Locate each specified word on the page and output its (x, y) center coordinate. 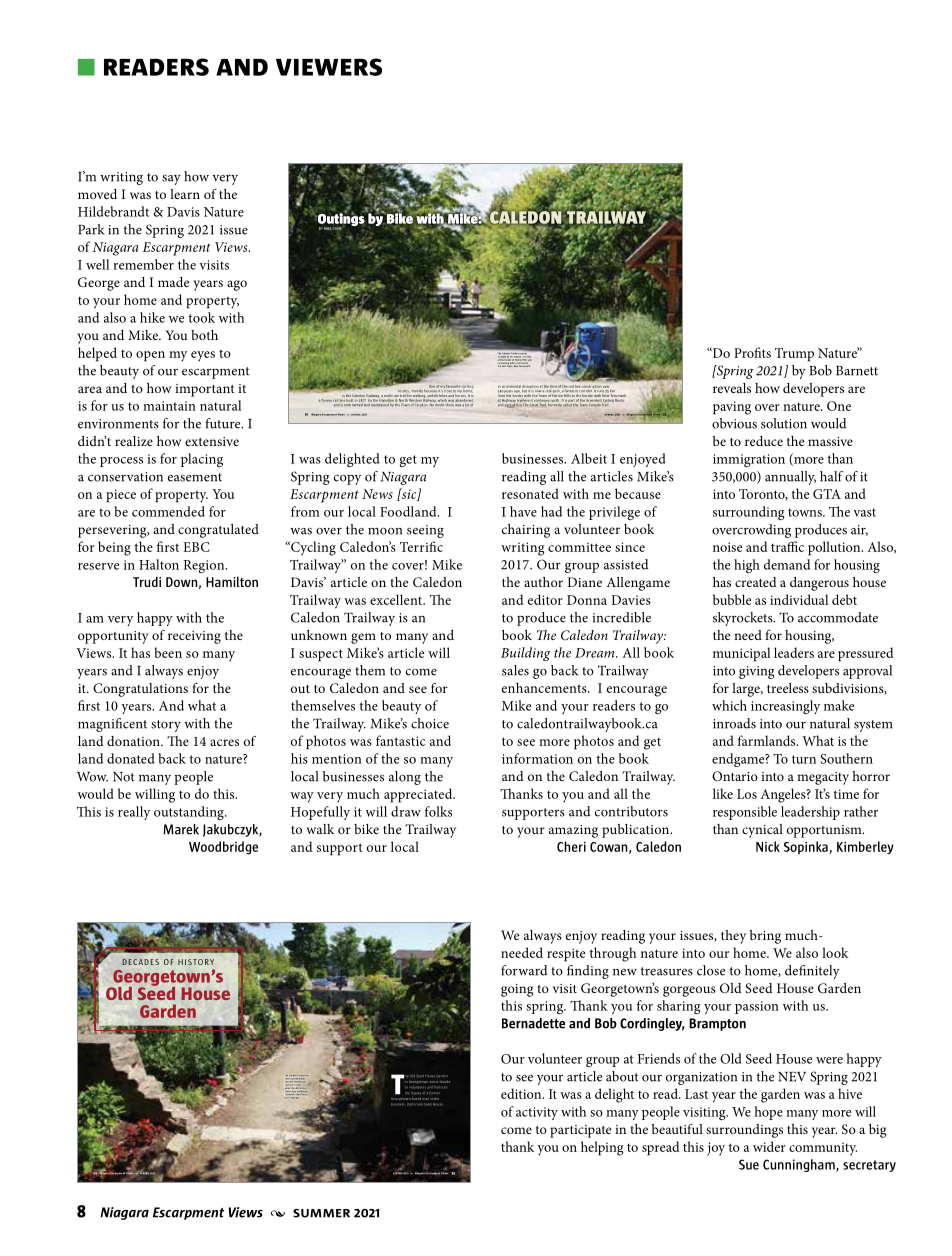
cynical (762, 831)
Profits (752, 352)
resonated (530, 493)
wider (769, 1146)
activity (537, 1113)
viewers (329, 67)
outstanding (190, 813)
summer (321, 1213)
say (171, 180)
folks (438, 811)
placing (202, 460)
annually (790, 478)
